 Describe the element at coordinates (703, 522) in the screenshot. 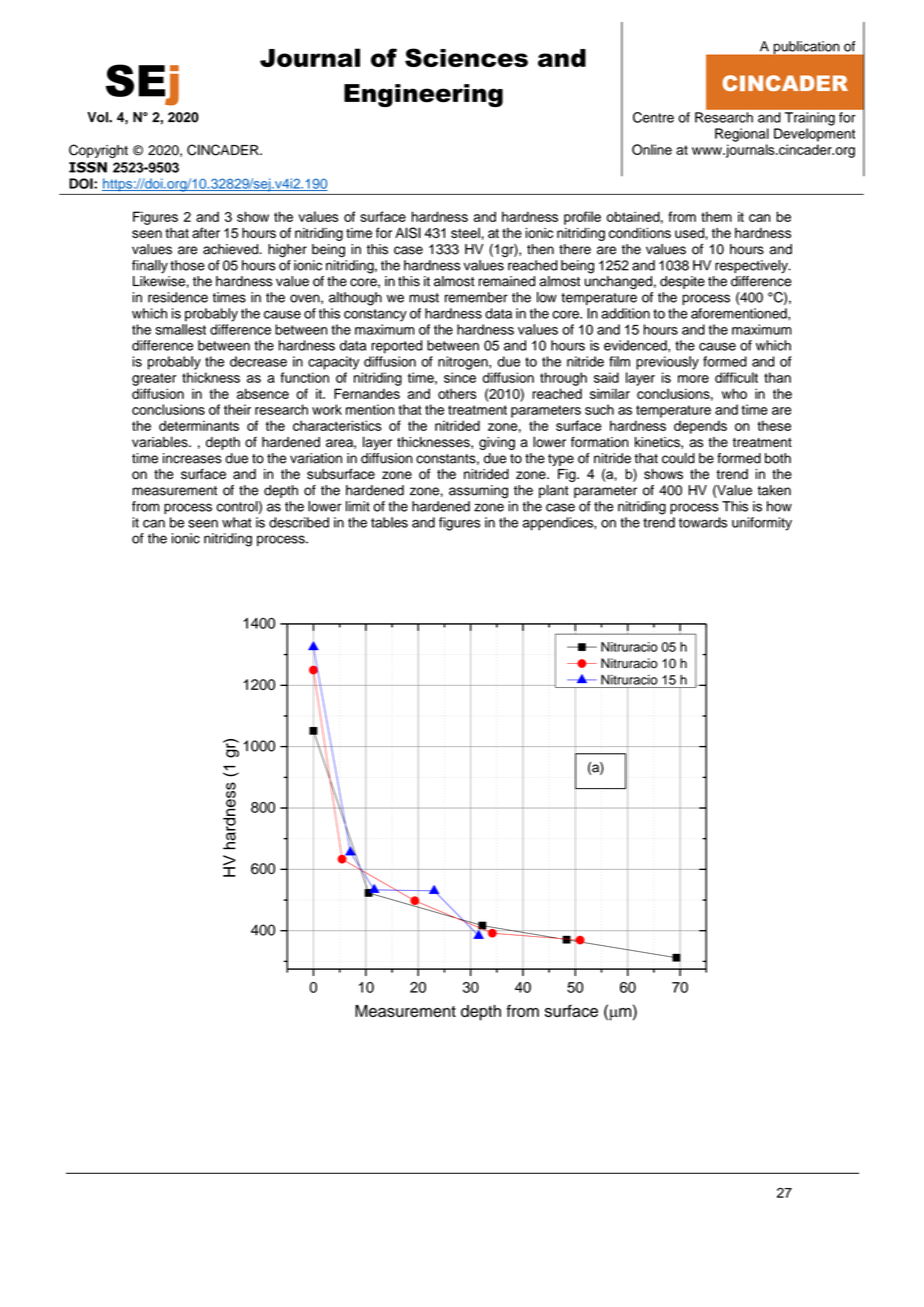

I see `towards` at that location.
